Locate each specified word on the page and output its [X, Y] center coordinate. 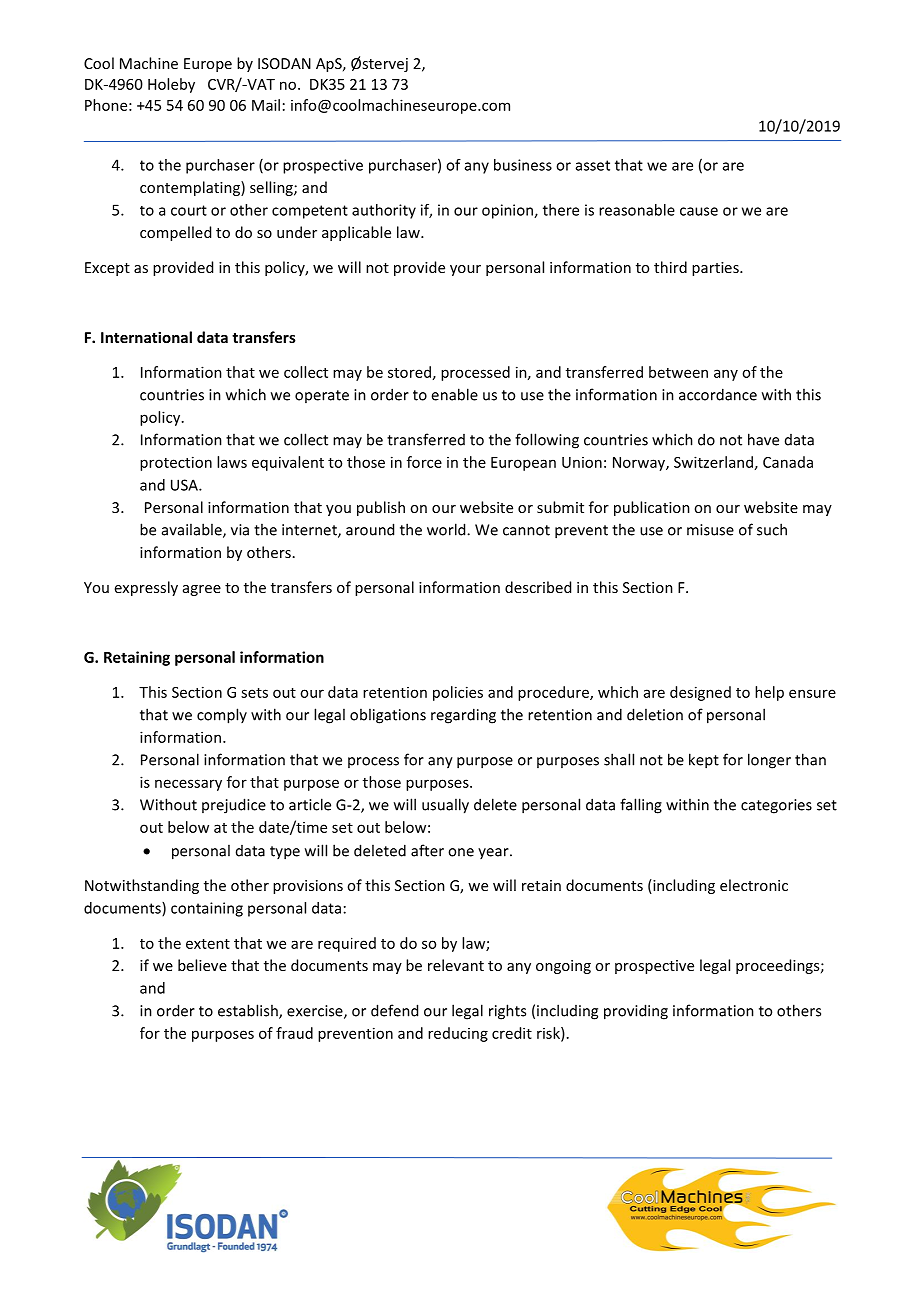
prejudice [234, 806]
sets [254, 693]
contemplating [191, 188]
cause [699, 211]
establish [249, 1011]
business [523, 165]
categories [776, 806]
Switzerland [713, 462]
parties [716, 269]
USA [185, 485]
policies [458, 693]
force [424, 462]
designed [700, 693]
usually [445, 806]
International [146, 337]
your [465, 270]
